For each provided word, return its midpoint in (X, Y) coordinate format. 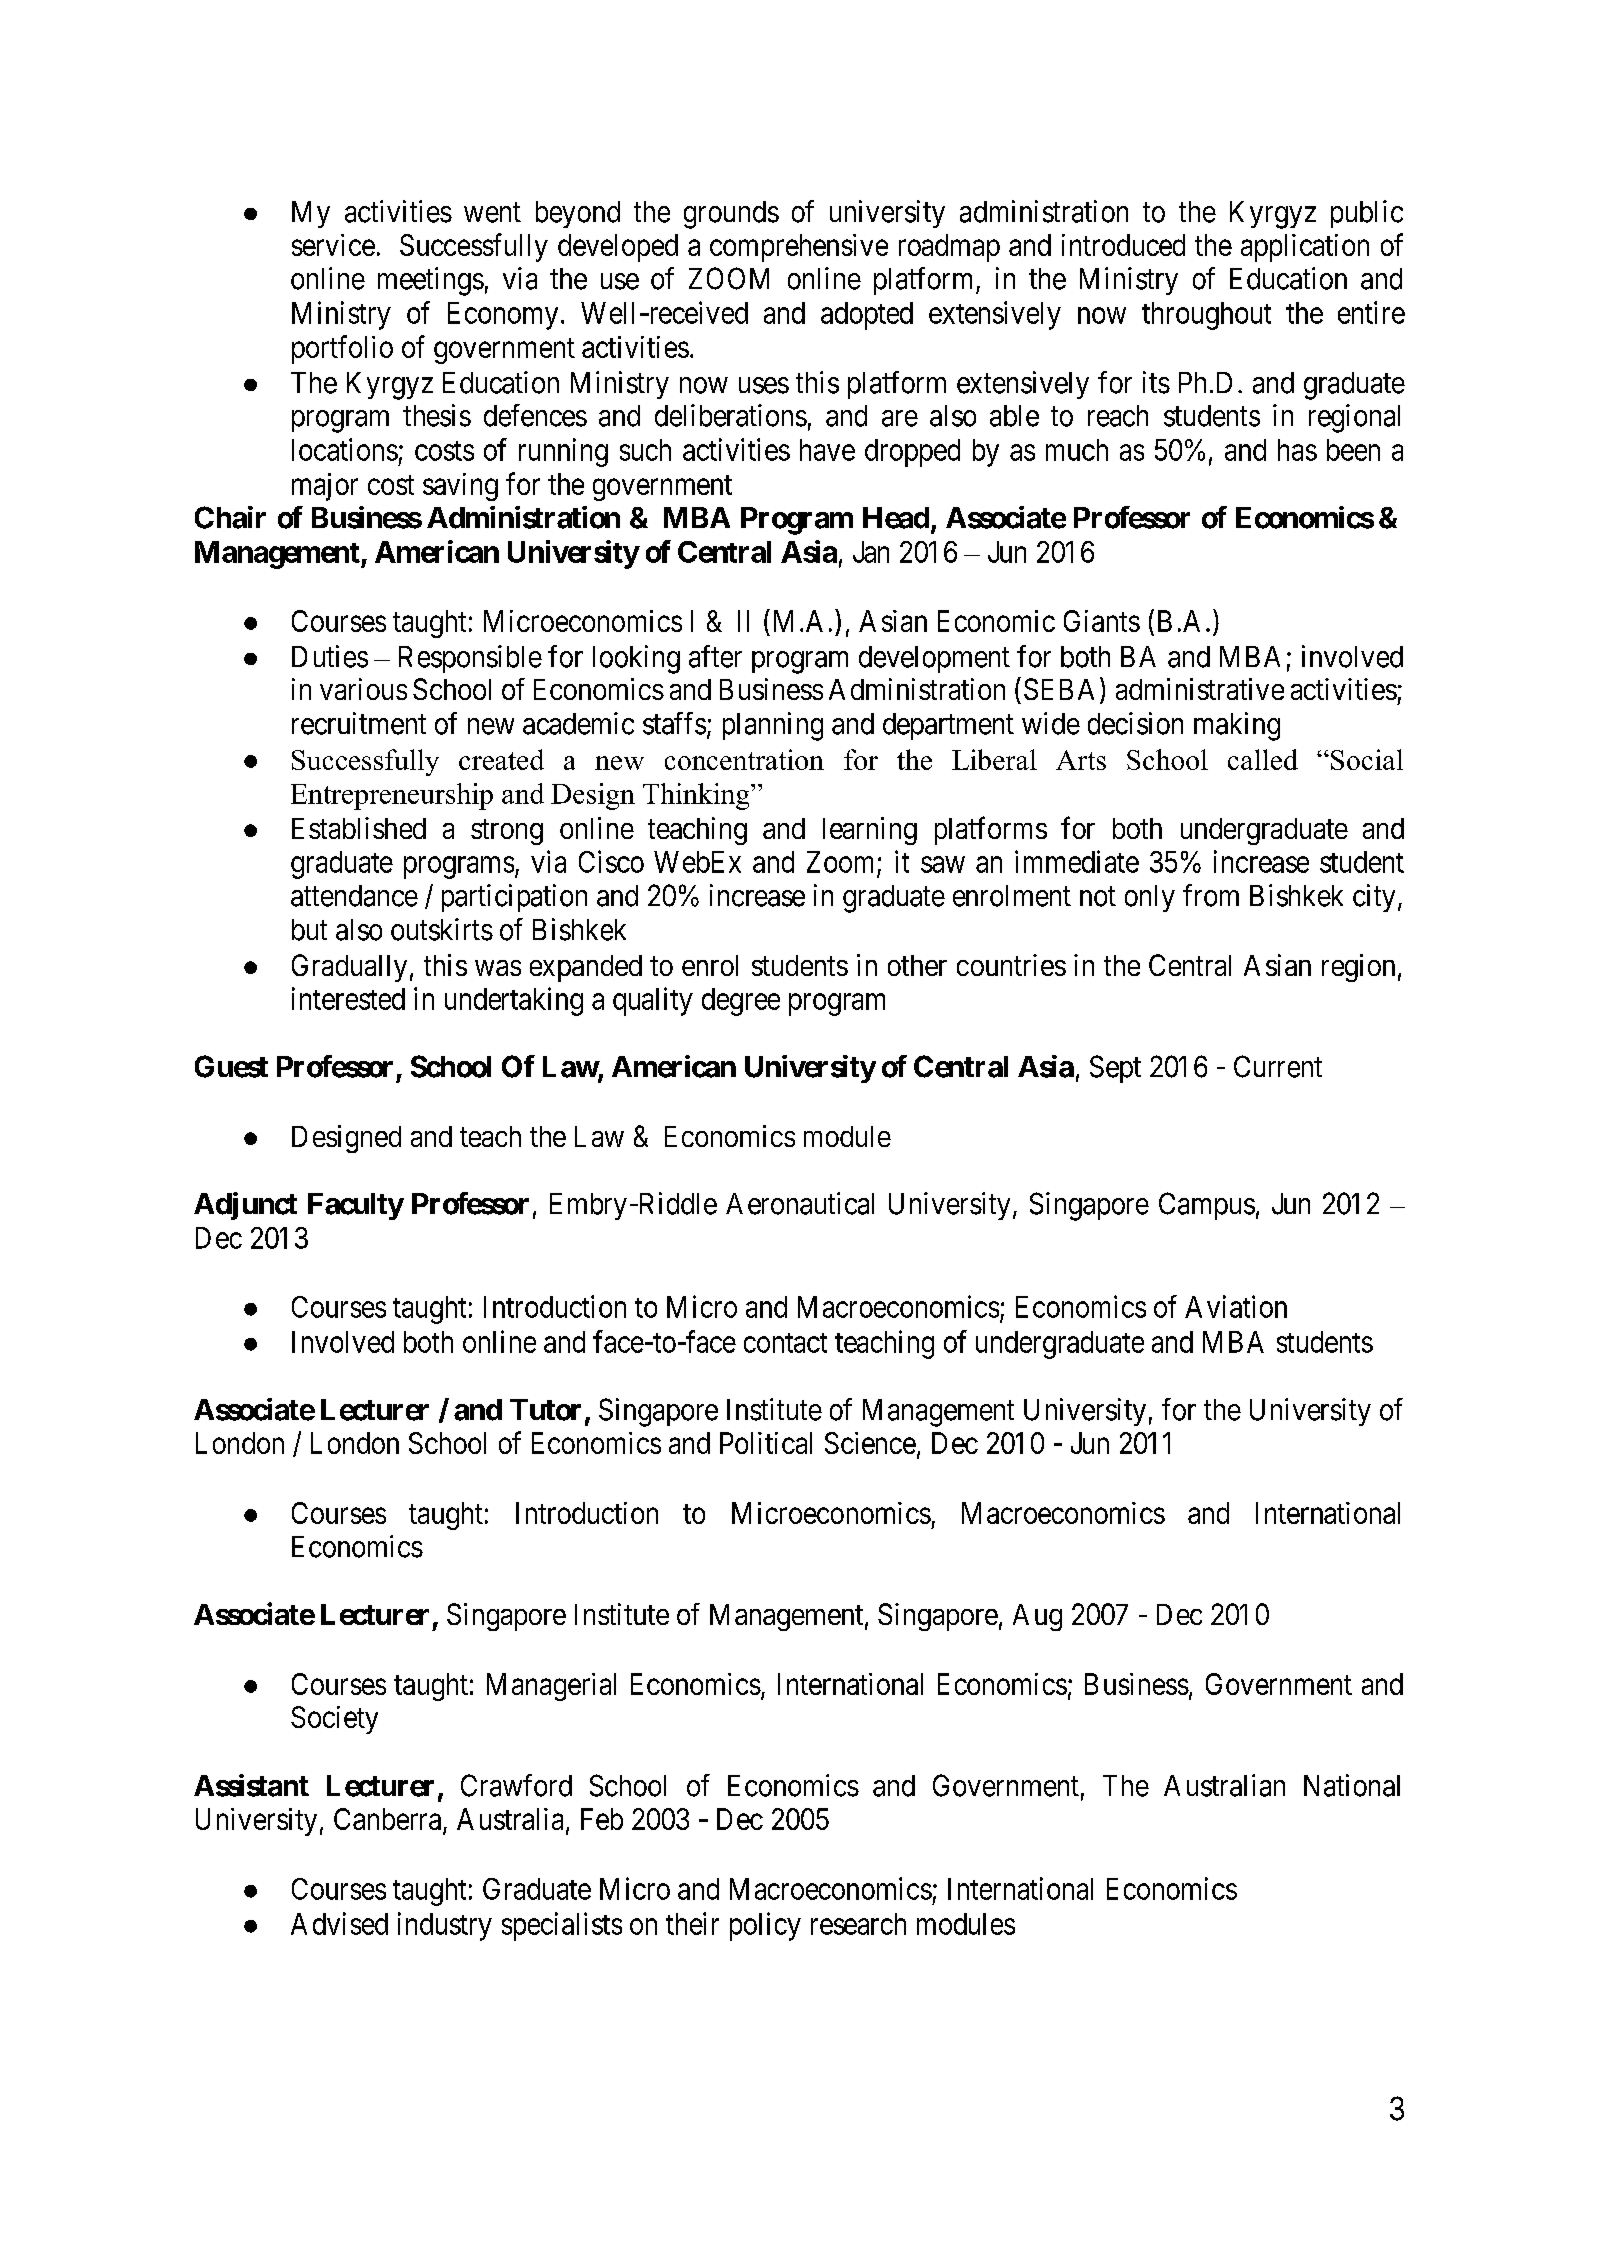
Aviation (1236, 1306)
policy (765, 1926)
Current (1278, 1066)
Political (766, 1443)
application (1305, 248)
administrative (1200, 689)
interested (348, 998)
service (333, 245)
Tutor (545, 1410)
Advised (339, 1923)
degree (741, 1002)
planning (773, 726)
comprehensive (799, 248)
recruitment (359, 723)
